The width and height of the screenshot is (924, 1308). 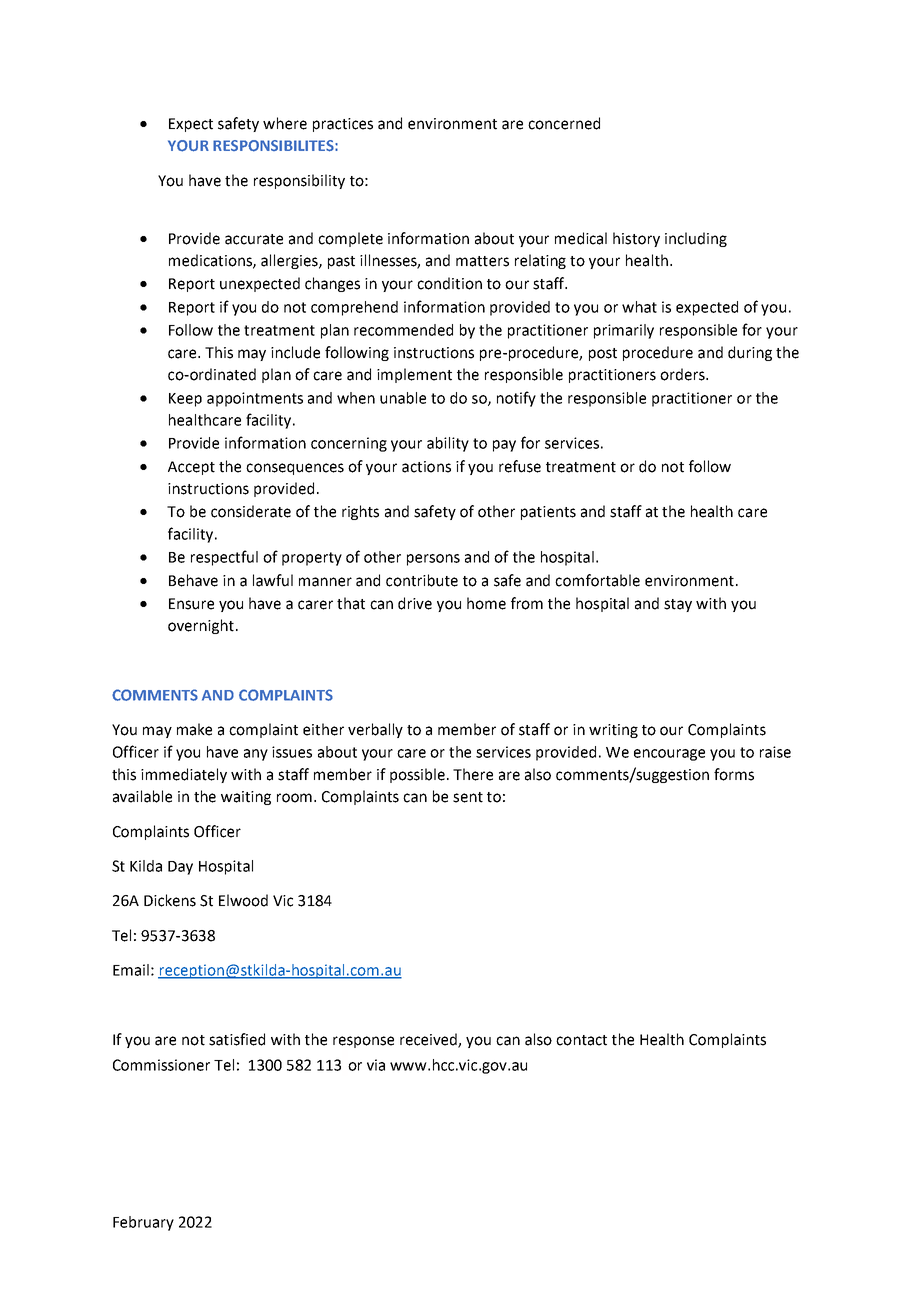 What do you see at coordinates (143, 1223) in the screenshot?
I see `February` at bounding box center [143, 1223].
